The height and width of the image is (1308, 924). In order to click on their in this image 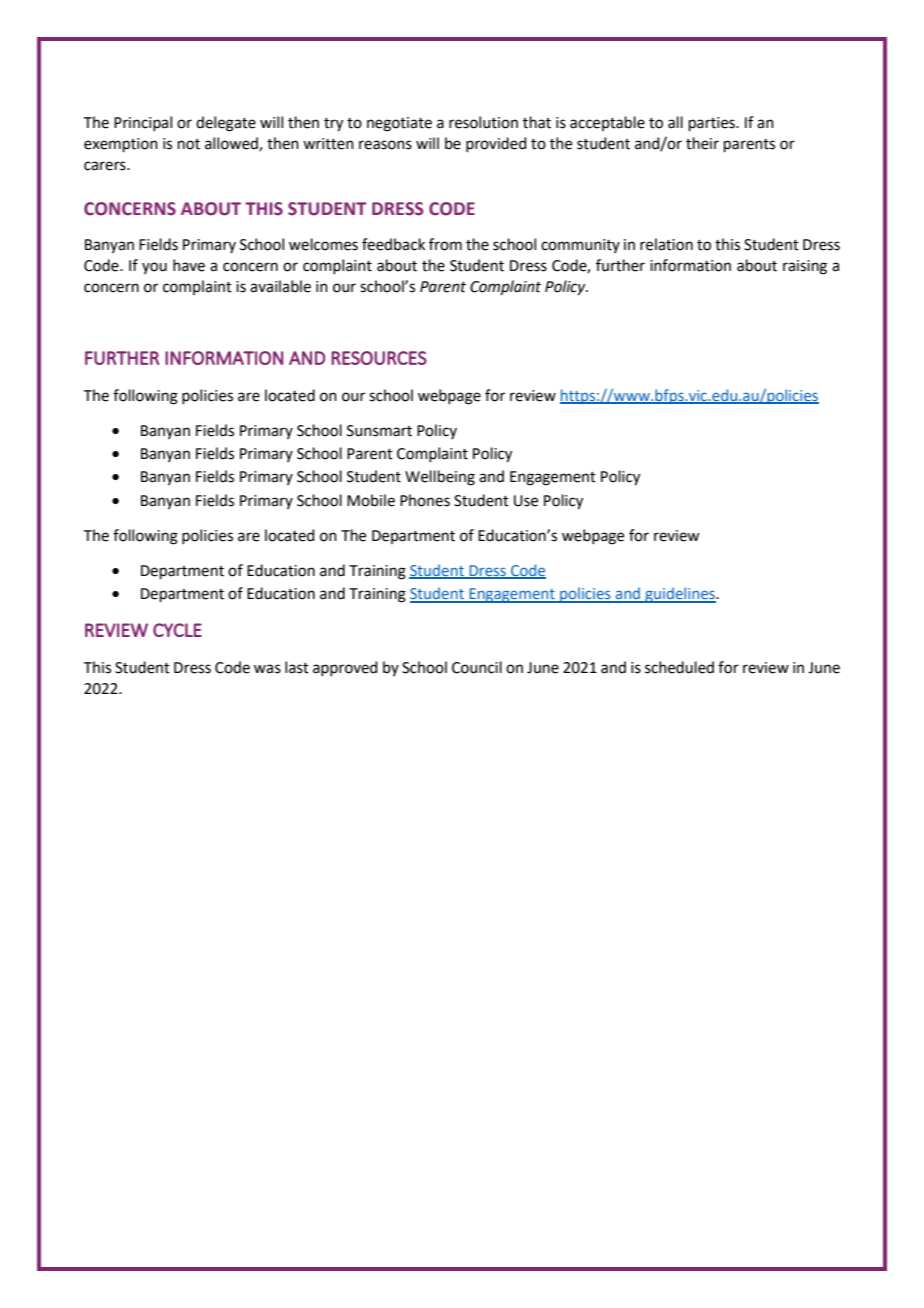, I will do `click(702, 143)`.
